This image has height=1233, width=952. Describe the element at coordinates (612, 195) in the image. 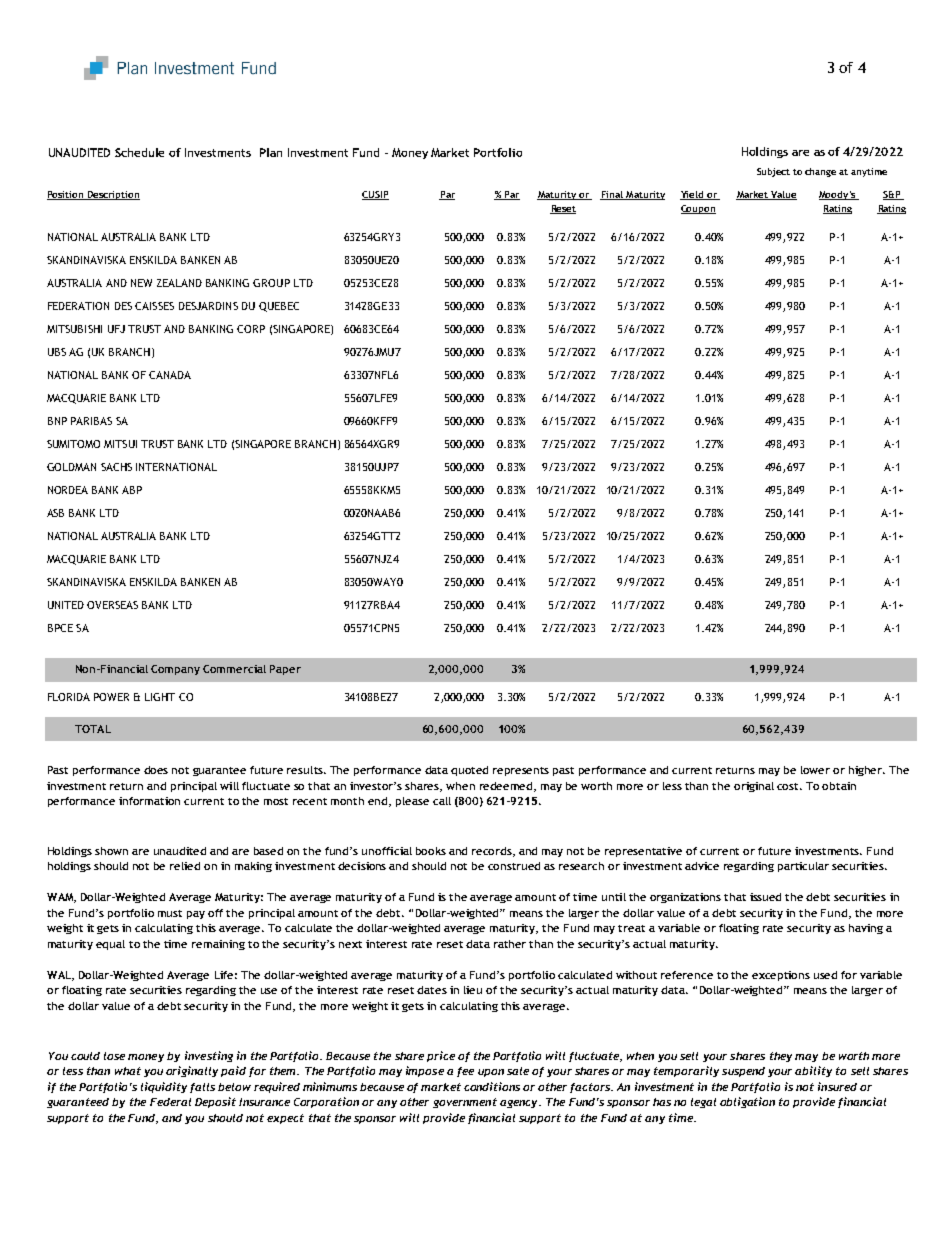

I see `Final` at that location.
